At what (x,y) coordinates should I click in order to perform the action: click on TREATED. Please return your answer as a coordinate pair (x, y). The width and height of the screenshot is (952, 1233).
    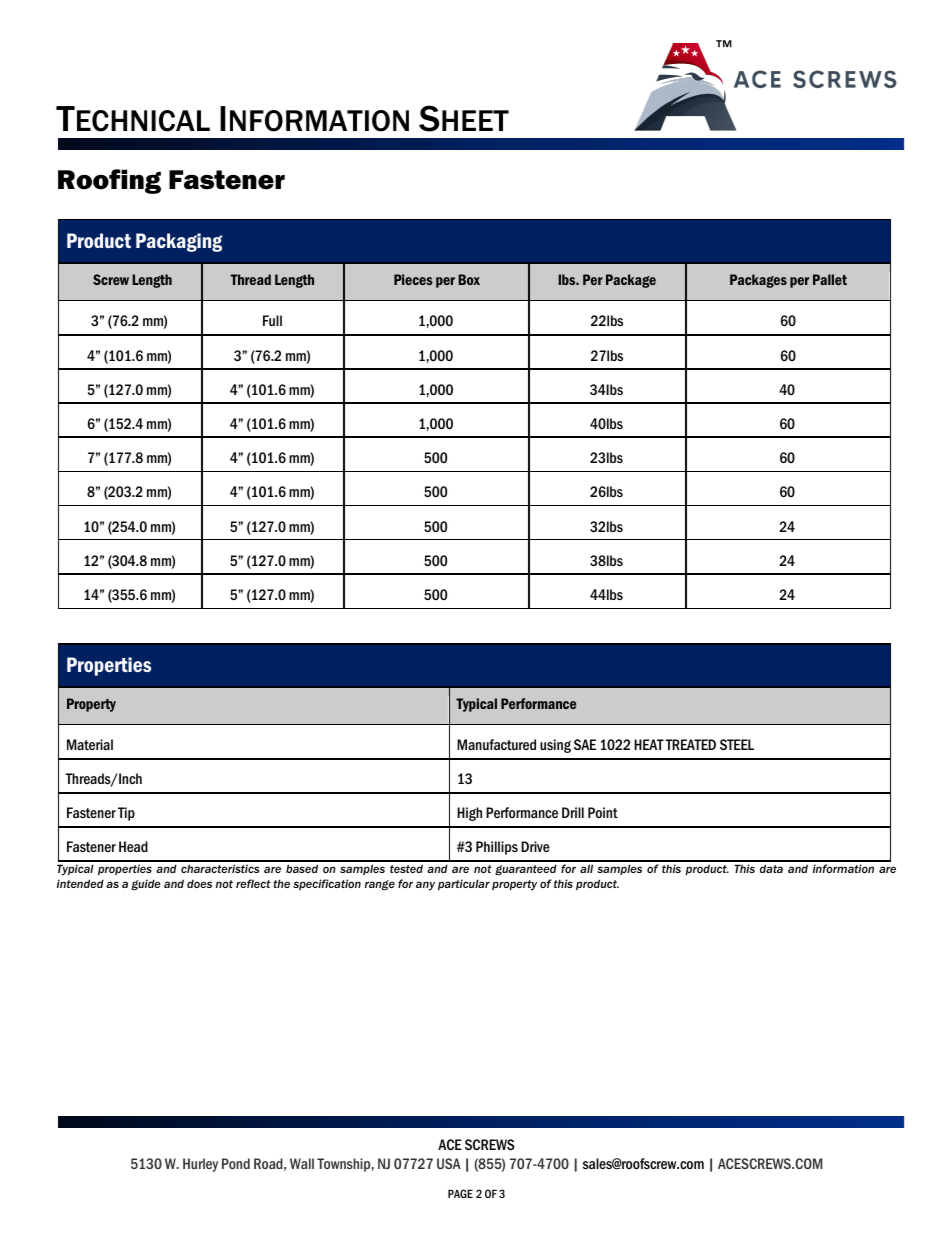
    Looking at the image, I should click on (690, 744).
